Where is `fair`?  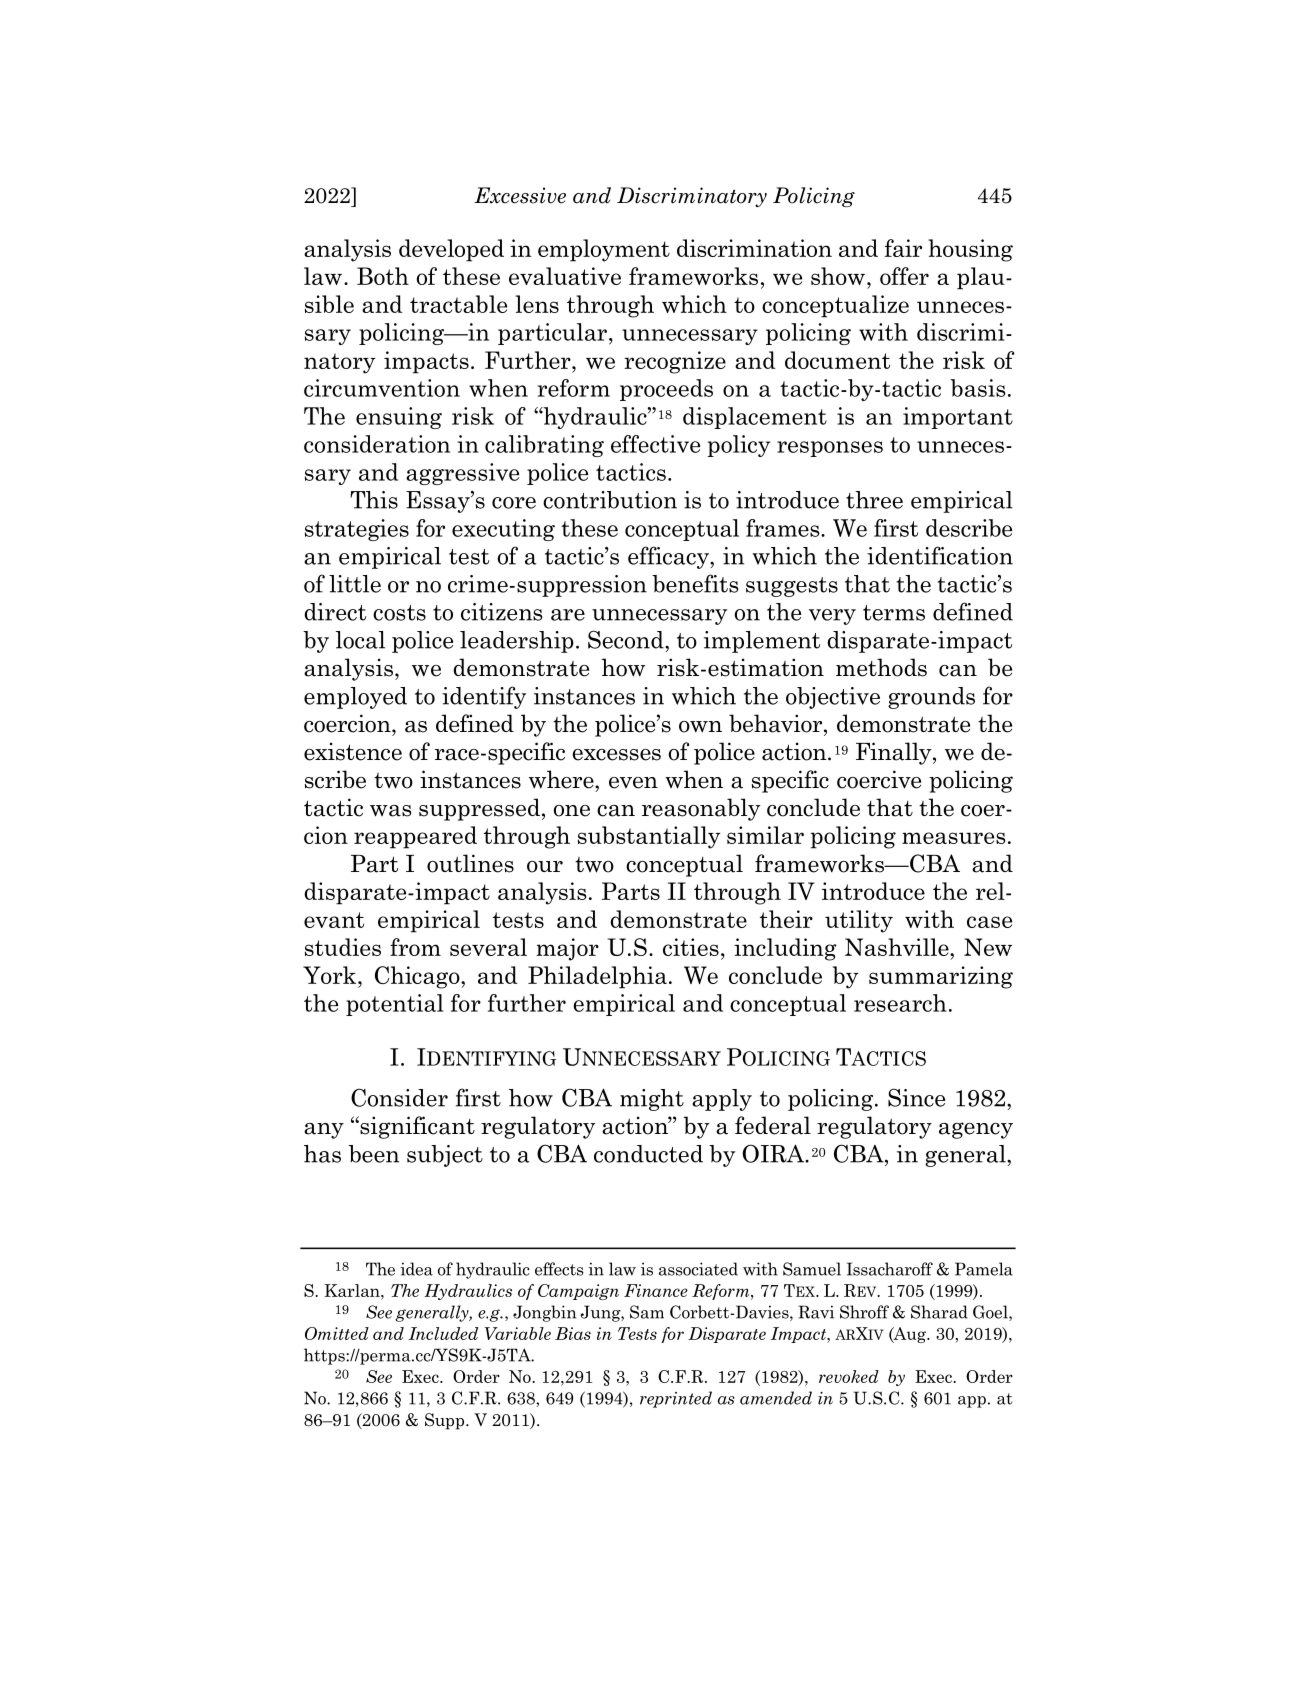 fair is located at coordinates (903, 248).
